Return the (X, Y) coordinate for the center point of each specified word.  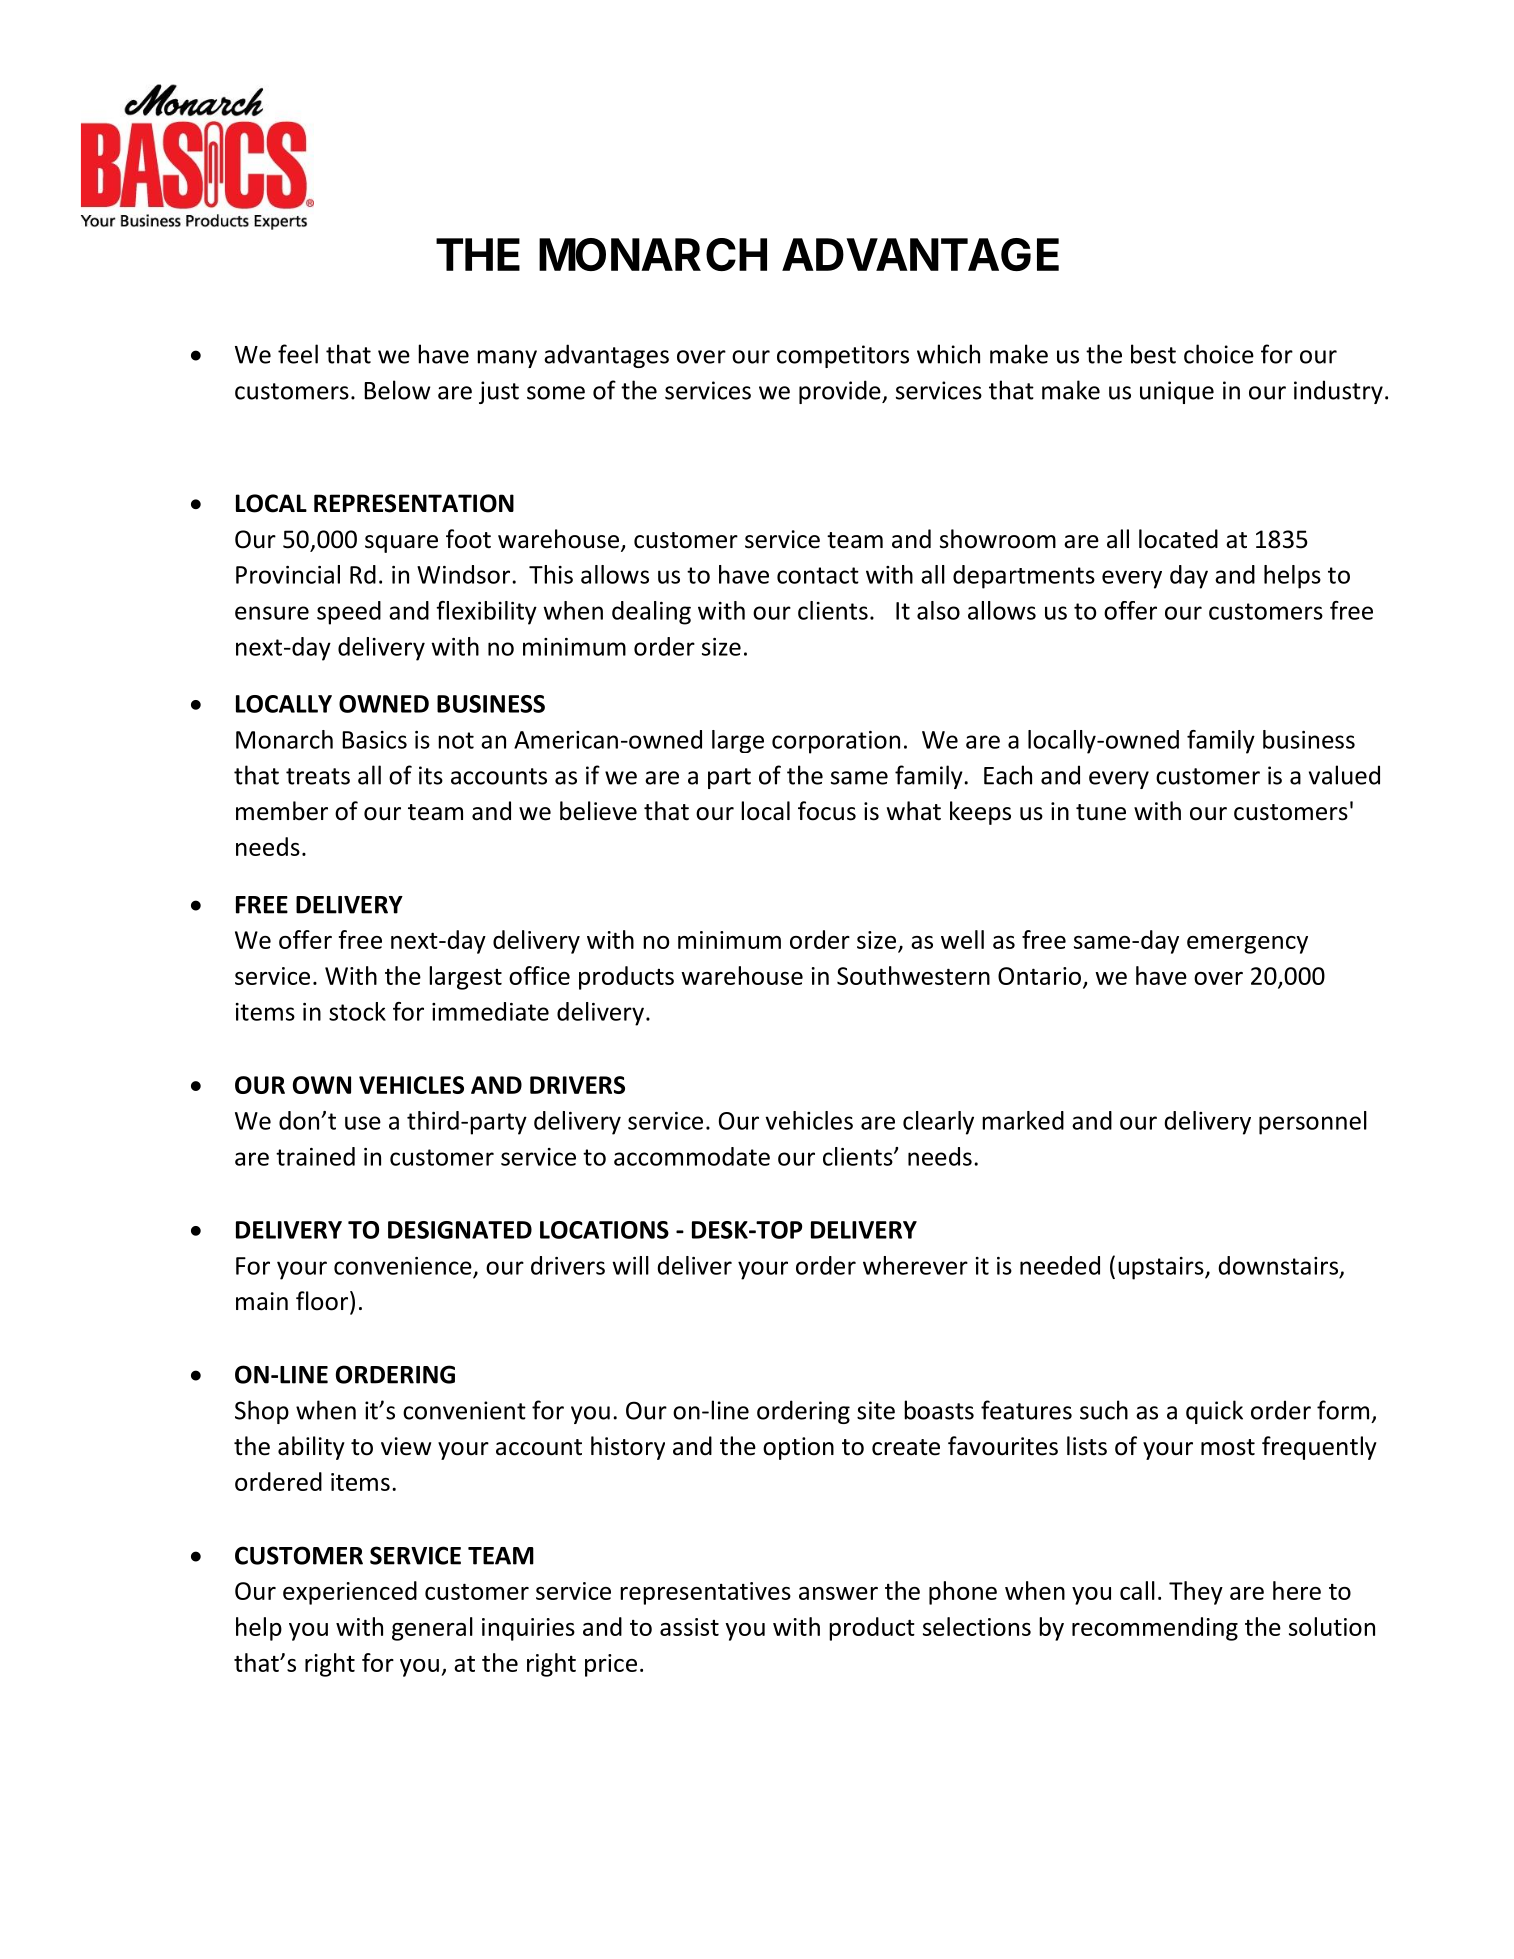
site (876, 1410)
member (282, 811)
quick (1214, 1412)
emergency (1247, 945)
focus (827, 811)
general (432, 1629)
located (1178, 539)
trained (315, 1156)
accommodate (692, 1156)
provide (841, 392)
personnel (1313, 1123)
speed (349, 613)
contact (818, 575)
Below (397, 390)
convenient (464, 1410)
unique (1177, 392)
